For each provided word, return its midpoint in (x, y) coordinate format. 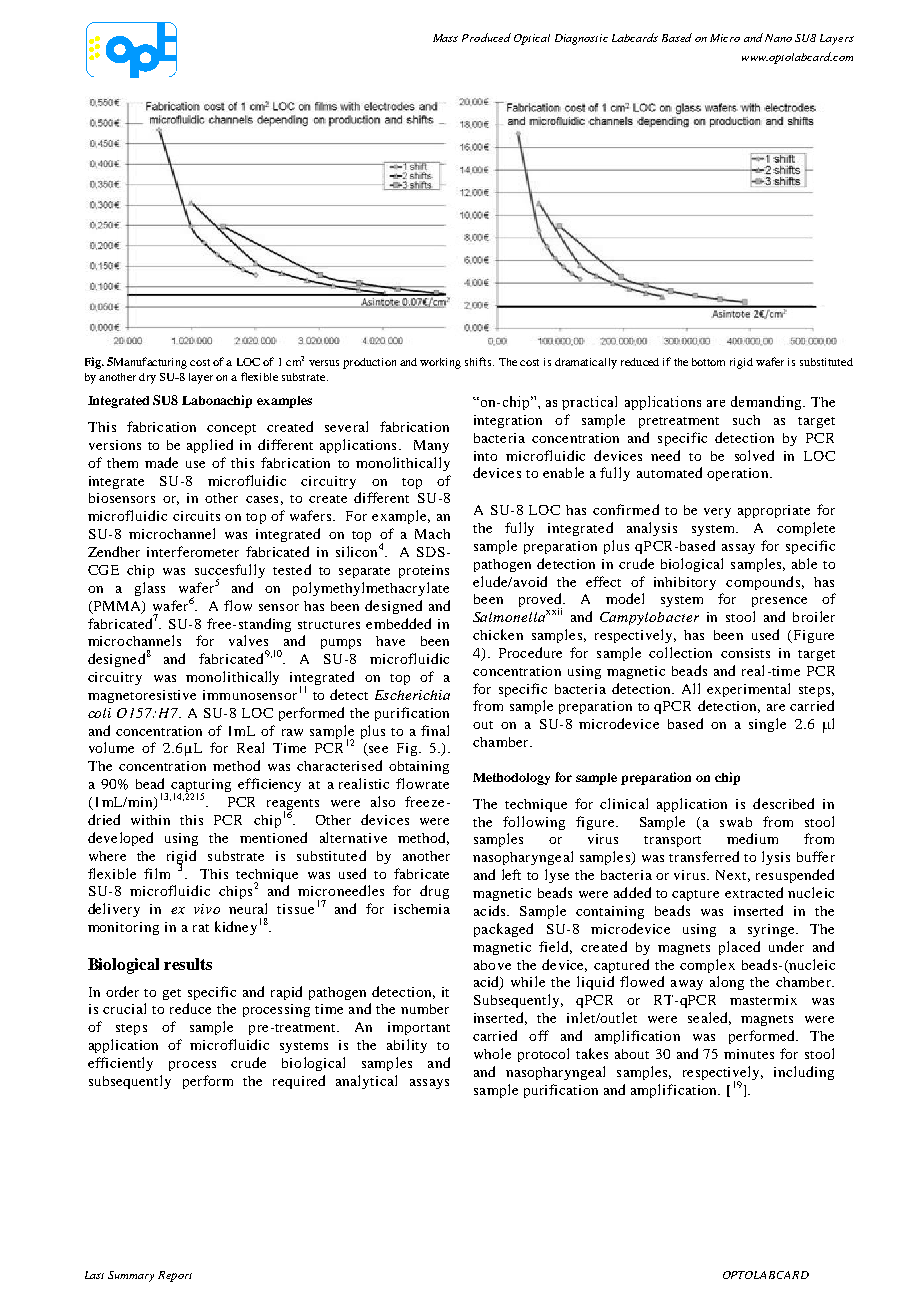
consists (745, 653)
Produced (486, 37)
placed (739, 948)
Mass (445, 38)
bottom (708, 362)
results (188, 964)
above (492, 965)
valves (248, 640)
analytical (366, 1082)
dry (147, 378)
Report (175, 1276)
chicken (498, 634)
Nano (778, 38)
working (440, 363)
